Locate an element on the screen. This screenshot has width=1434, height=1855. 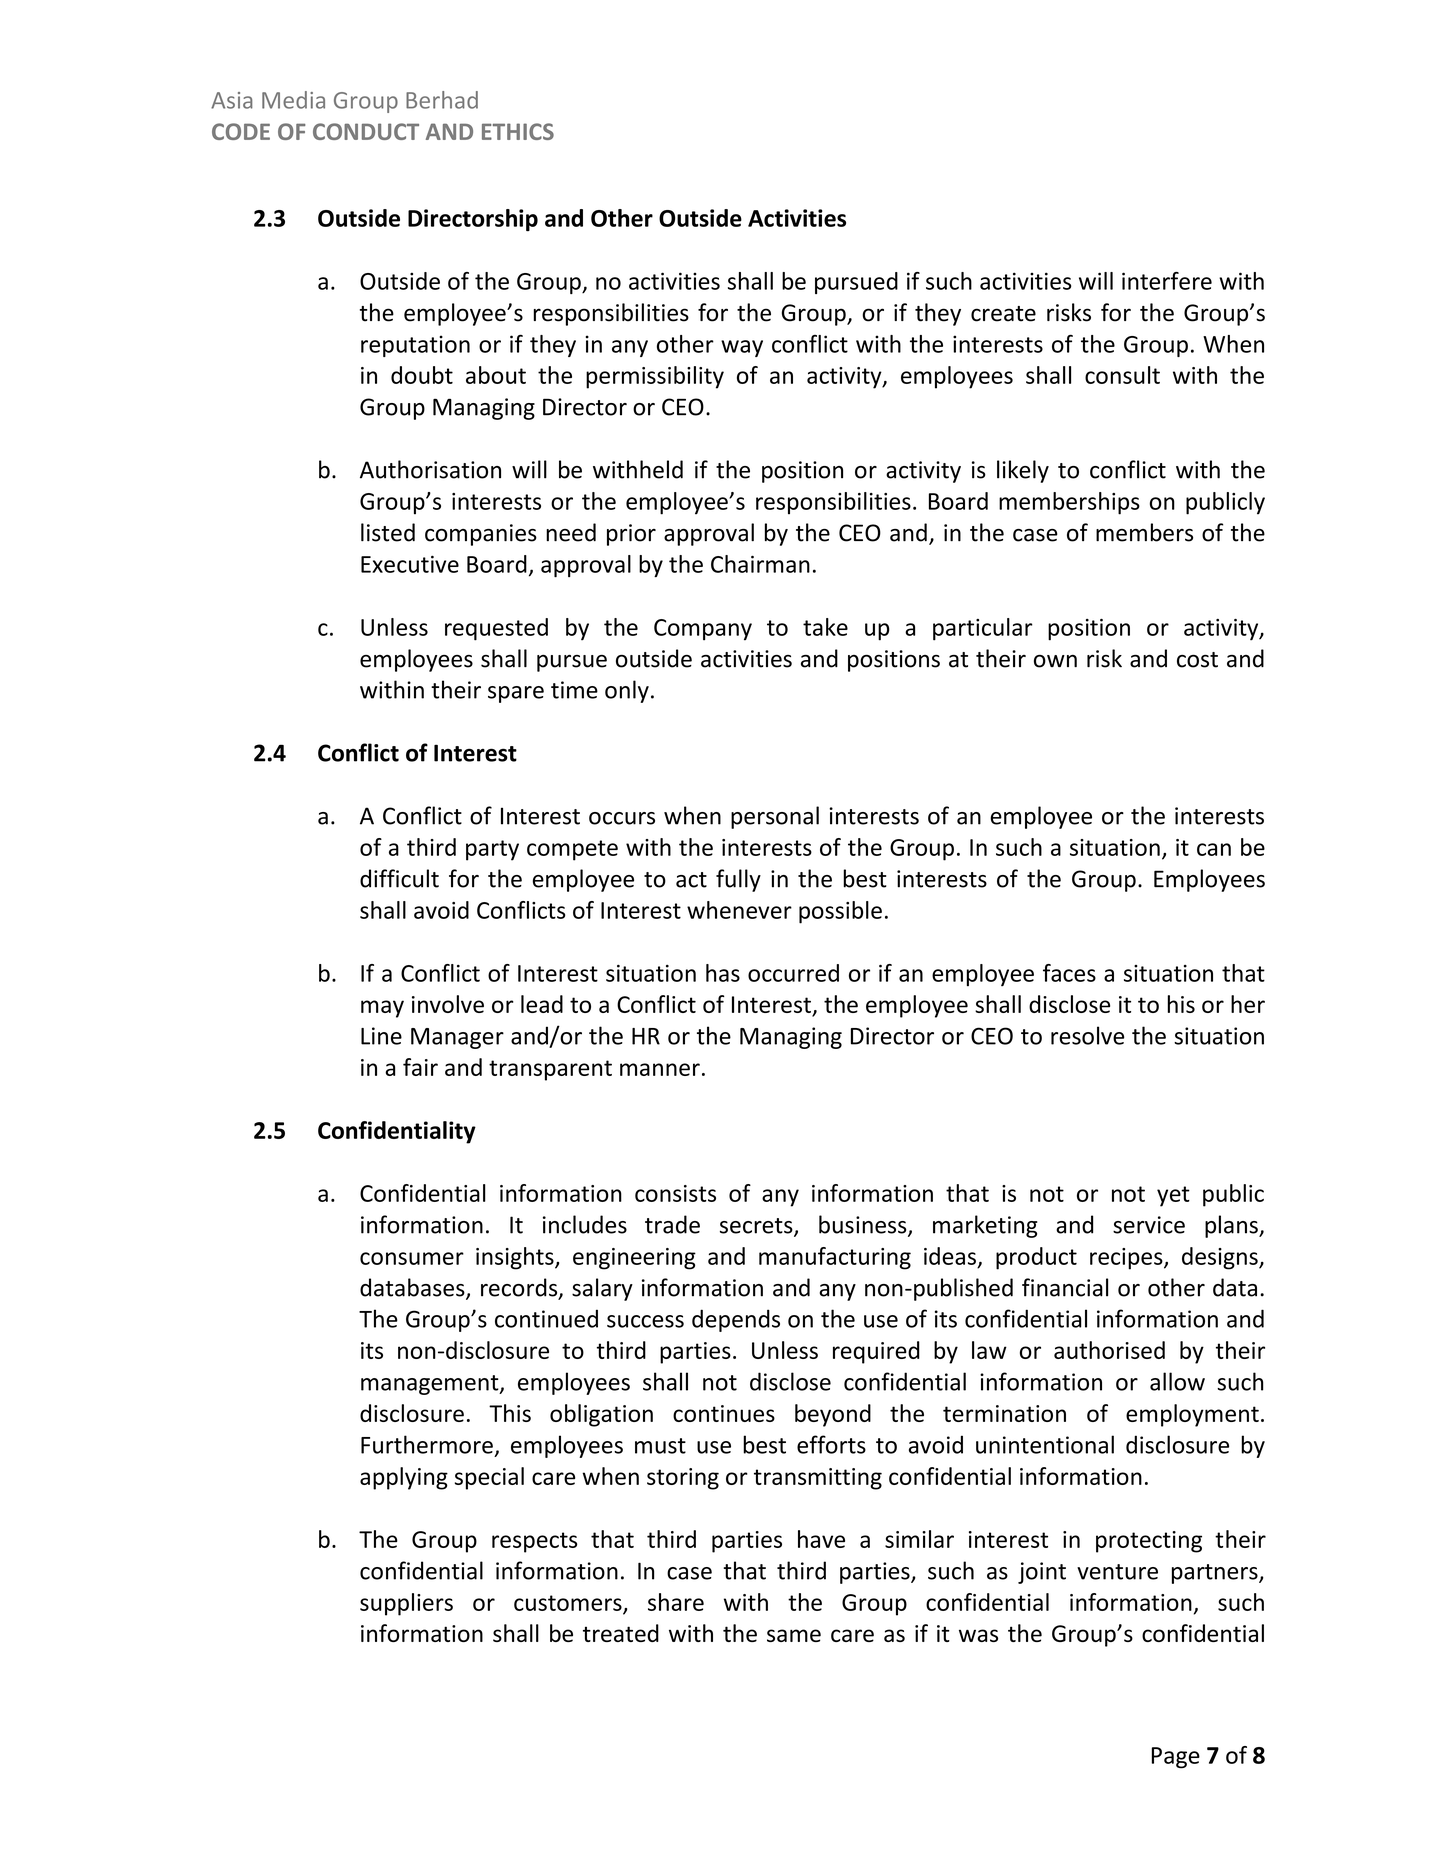
likely is located at coordinates (1023, 471).
